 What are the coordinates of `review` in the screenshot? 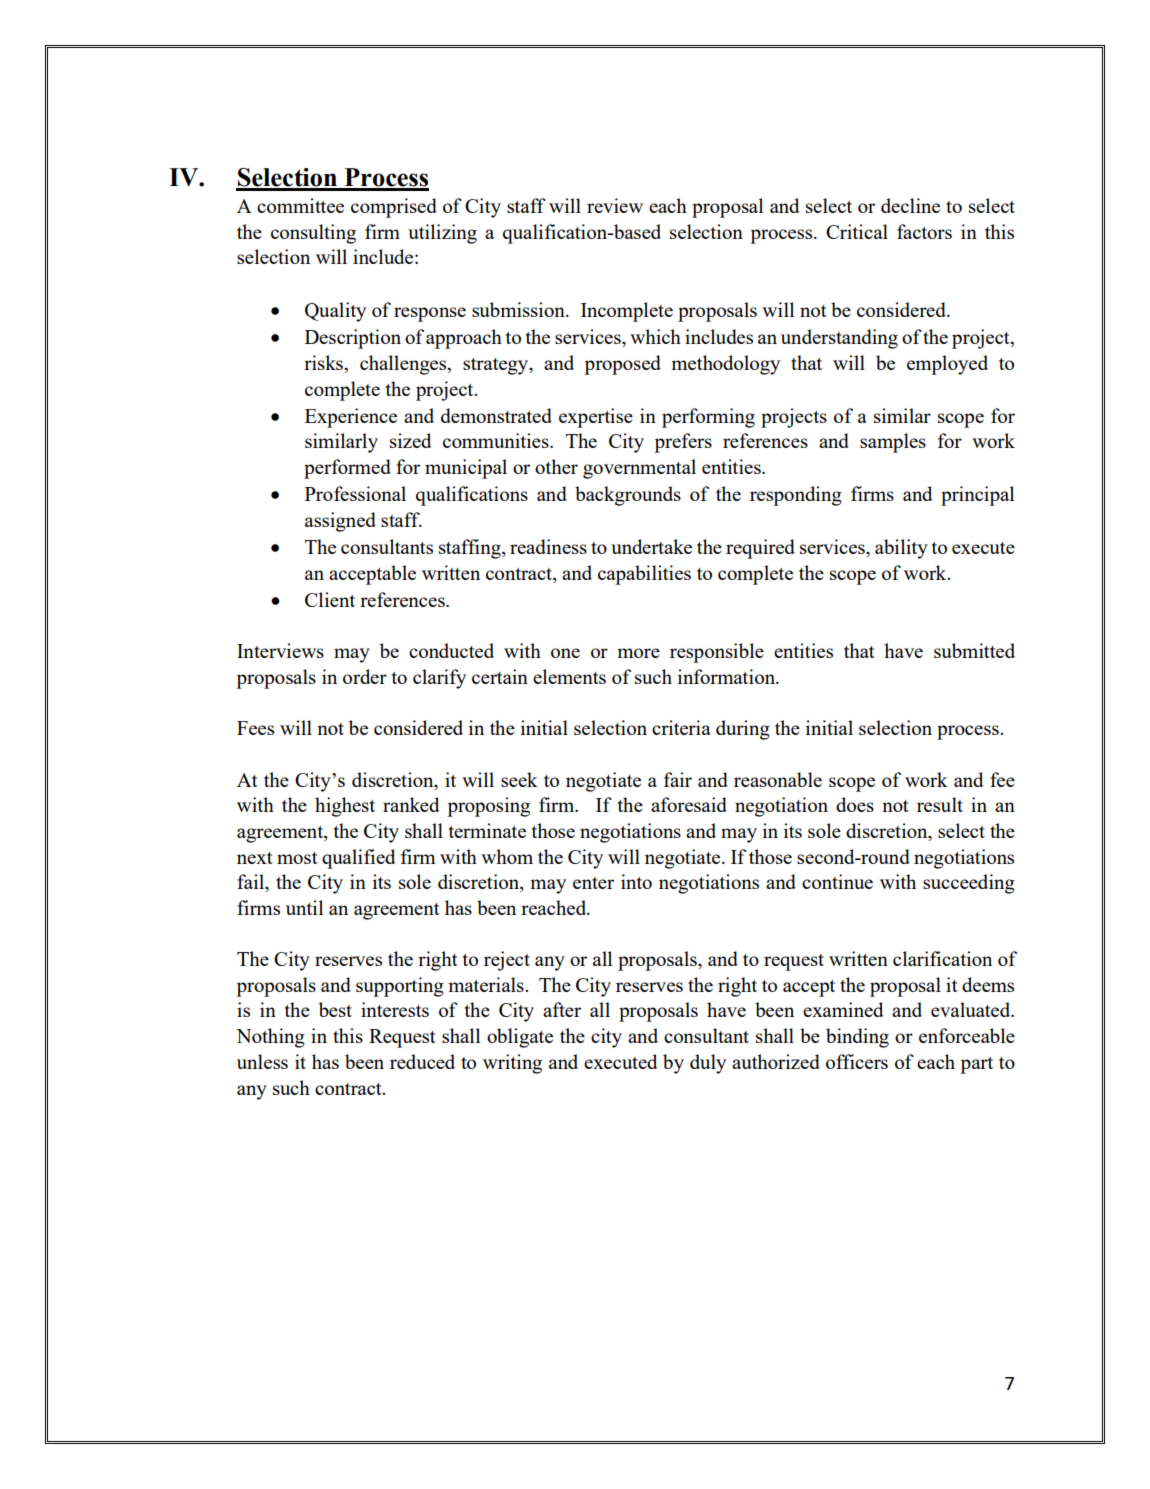 It's located at (615, 205).
